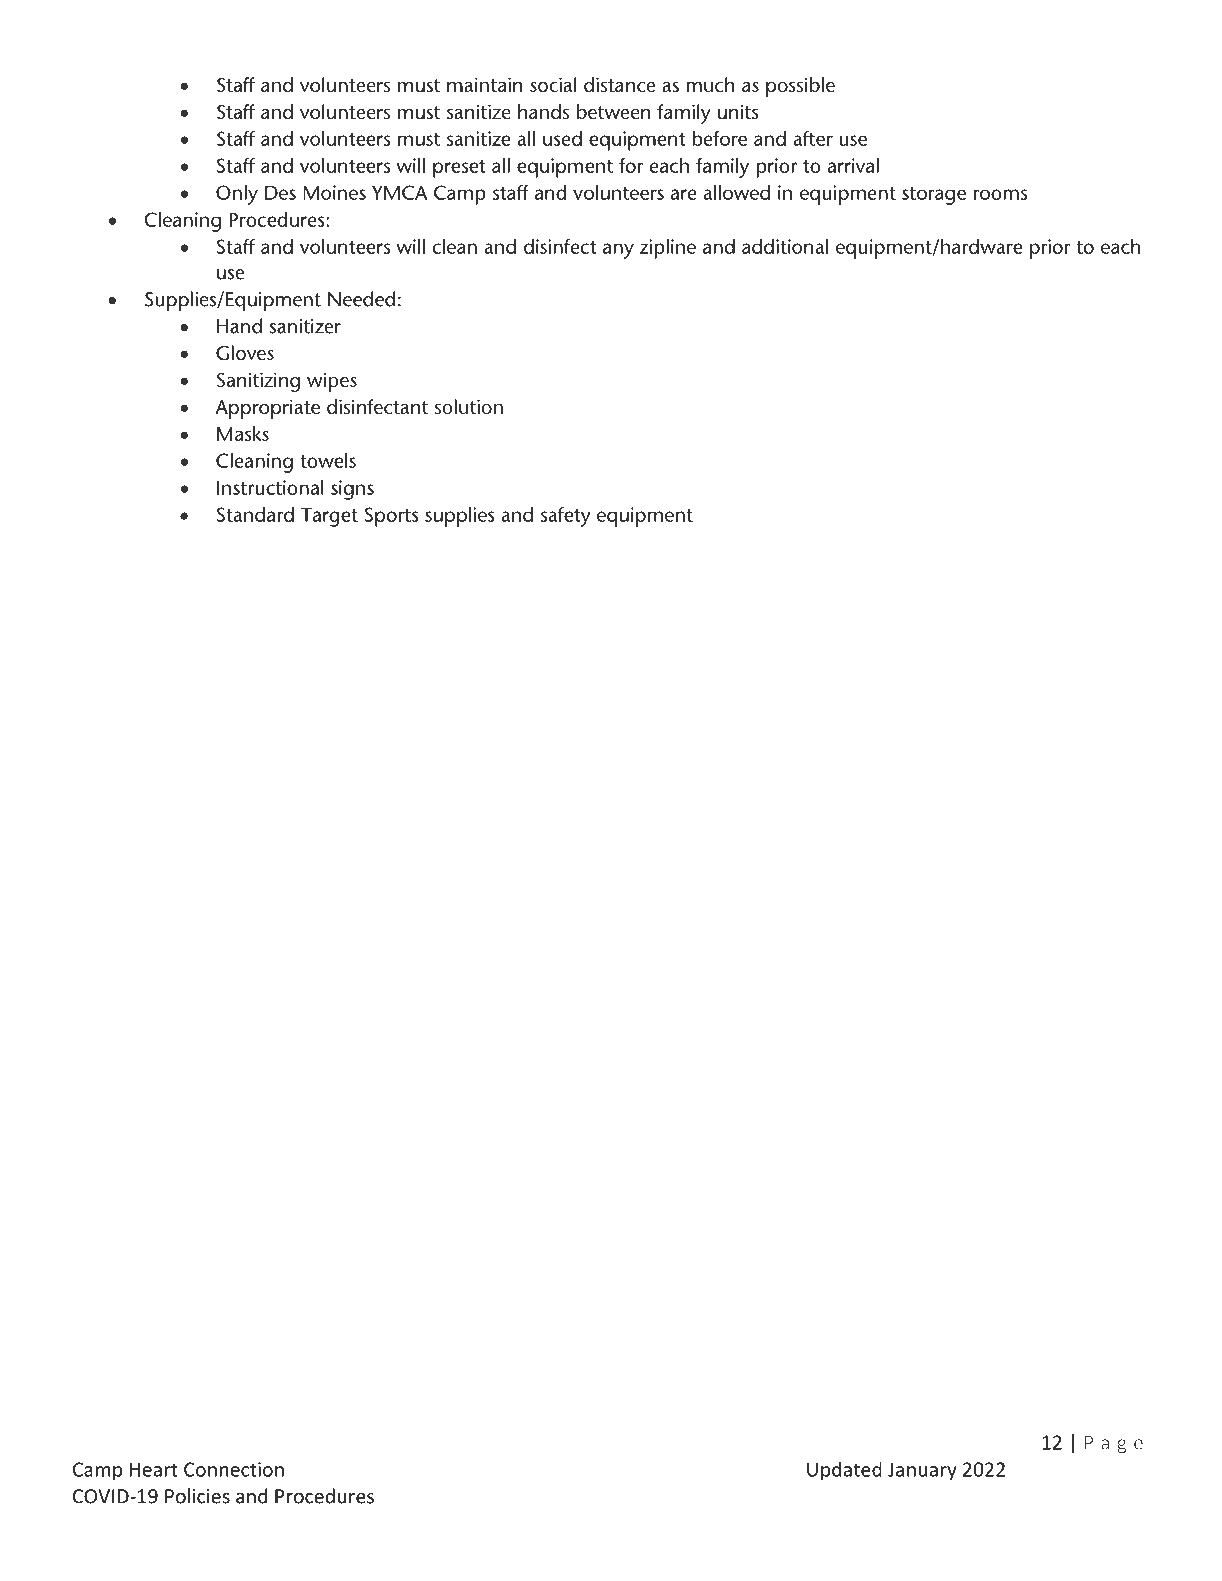 The height and width of the image is (1581, 1222). I want to click on Standard, so click(255, 514).
